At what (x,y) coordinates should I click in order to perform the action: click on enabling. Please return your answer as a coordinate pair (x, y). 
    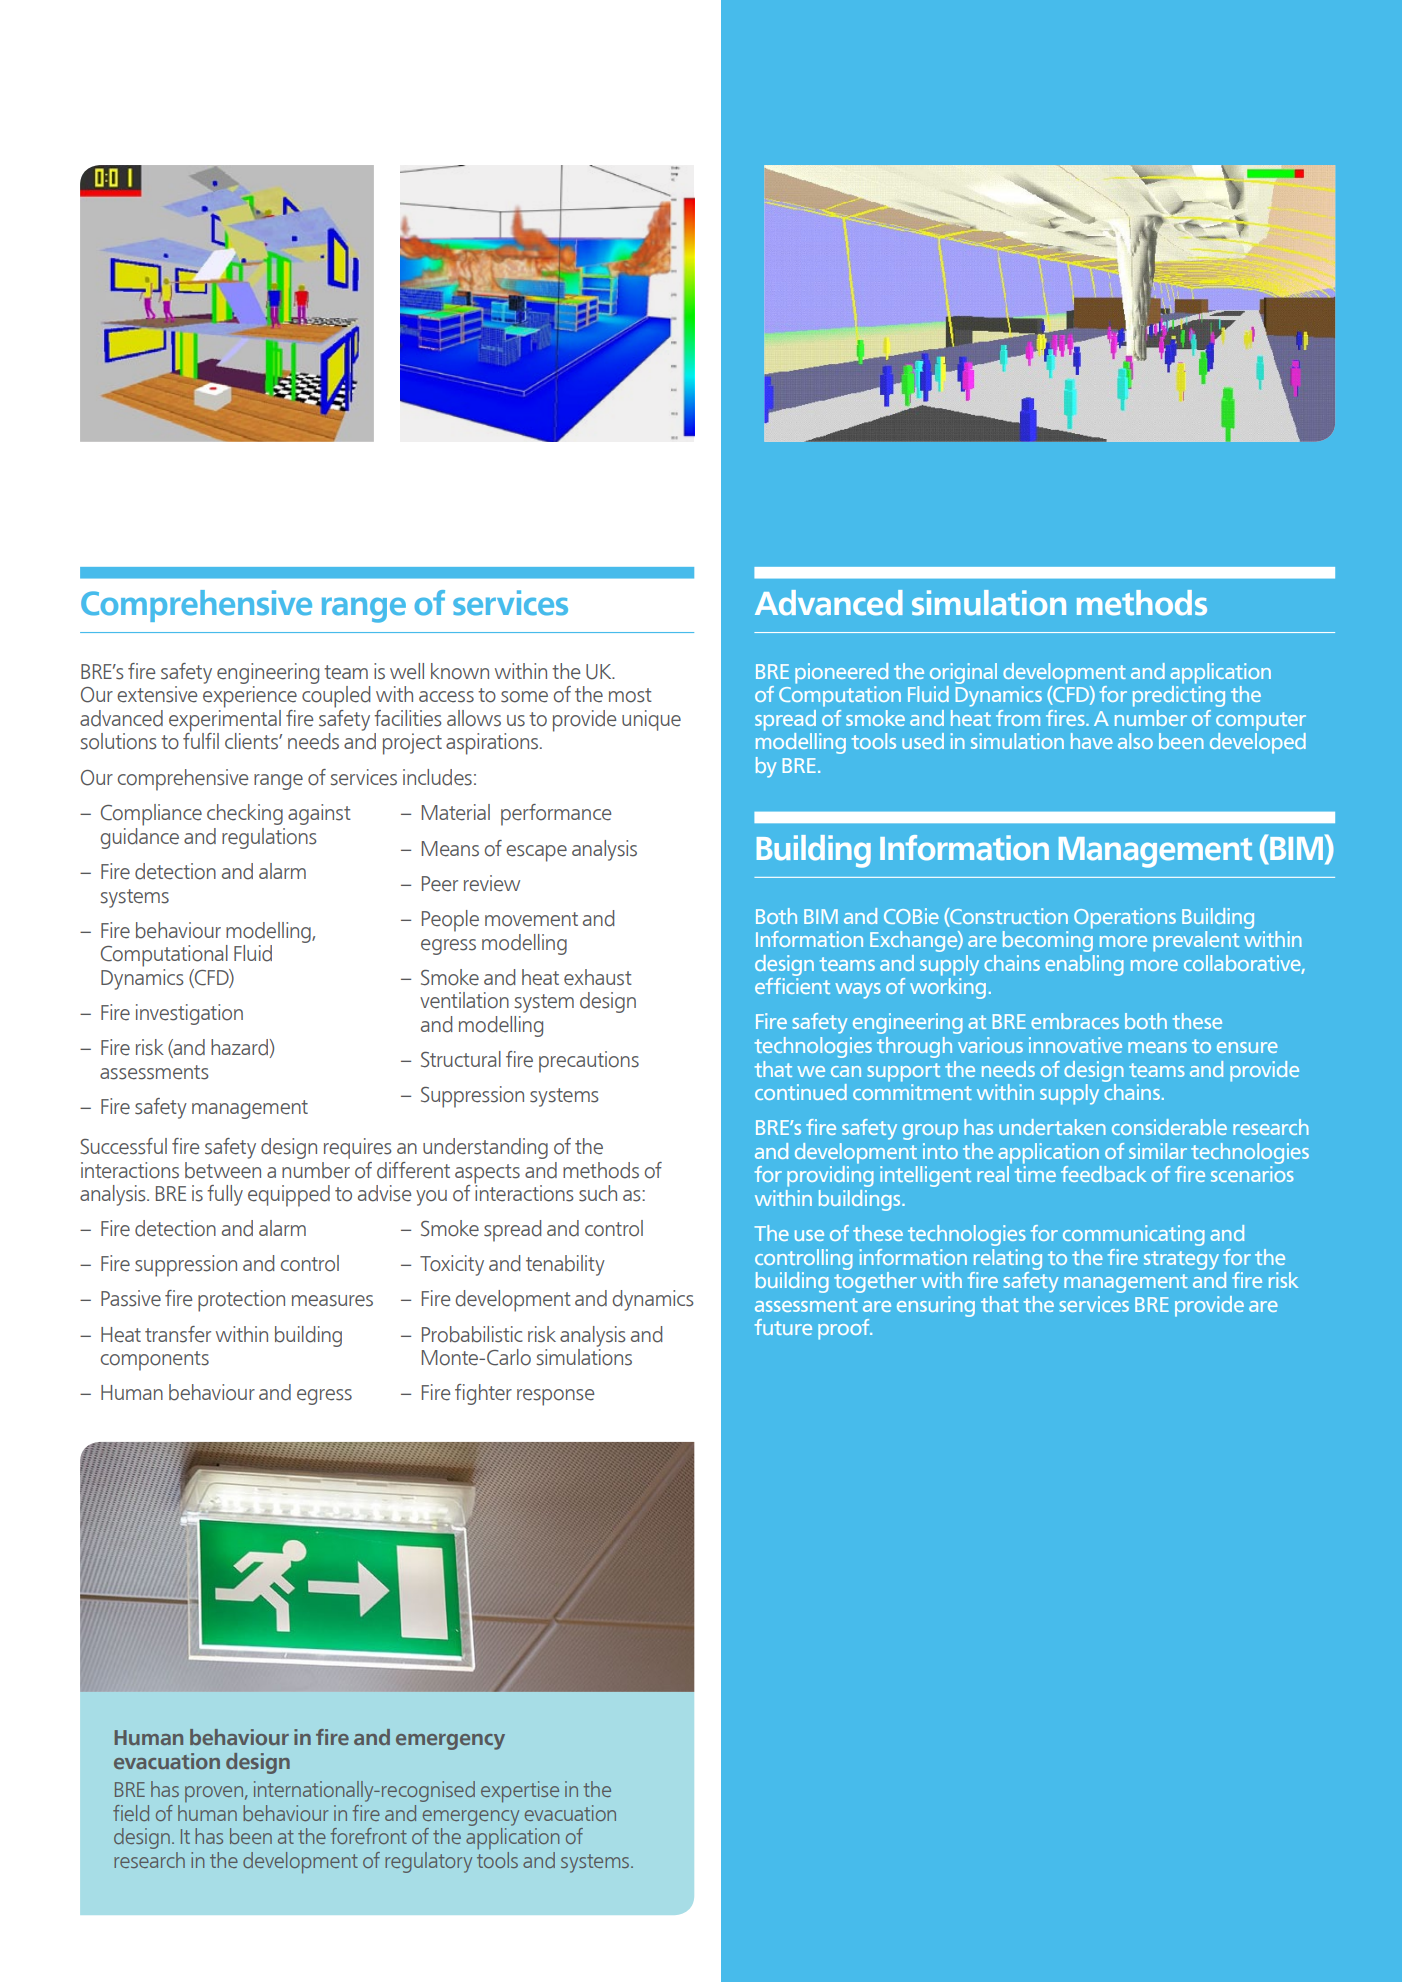
    Looking at the image, I should click on (1084, 965).
